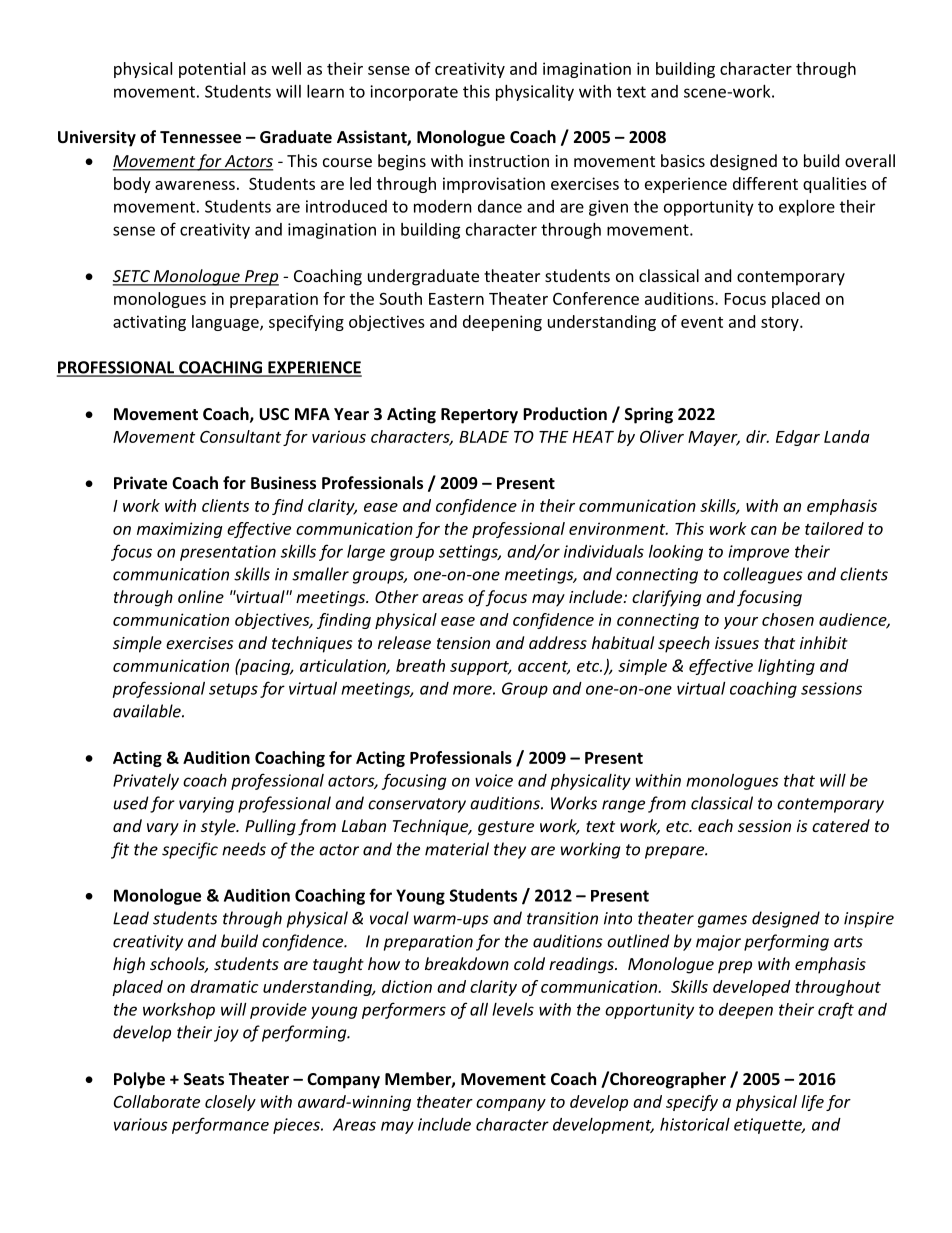 The width and height of the screenshot is (952, 1233). What do you see at coordinates (204, 1079) in the screenshot?
I see `Seats` at bounding box center [204, 1079].
